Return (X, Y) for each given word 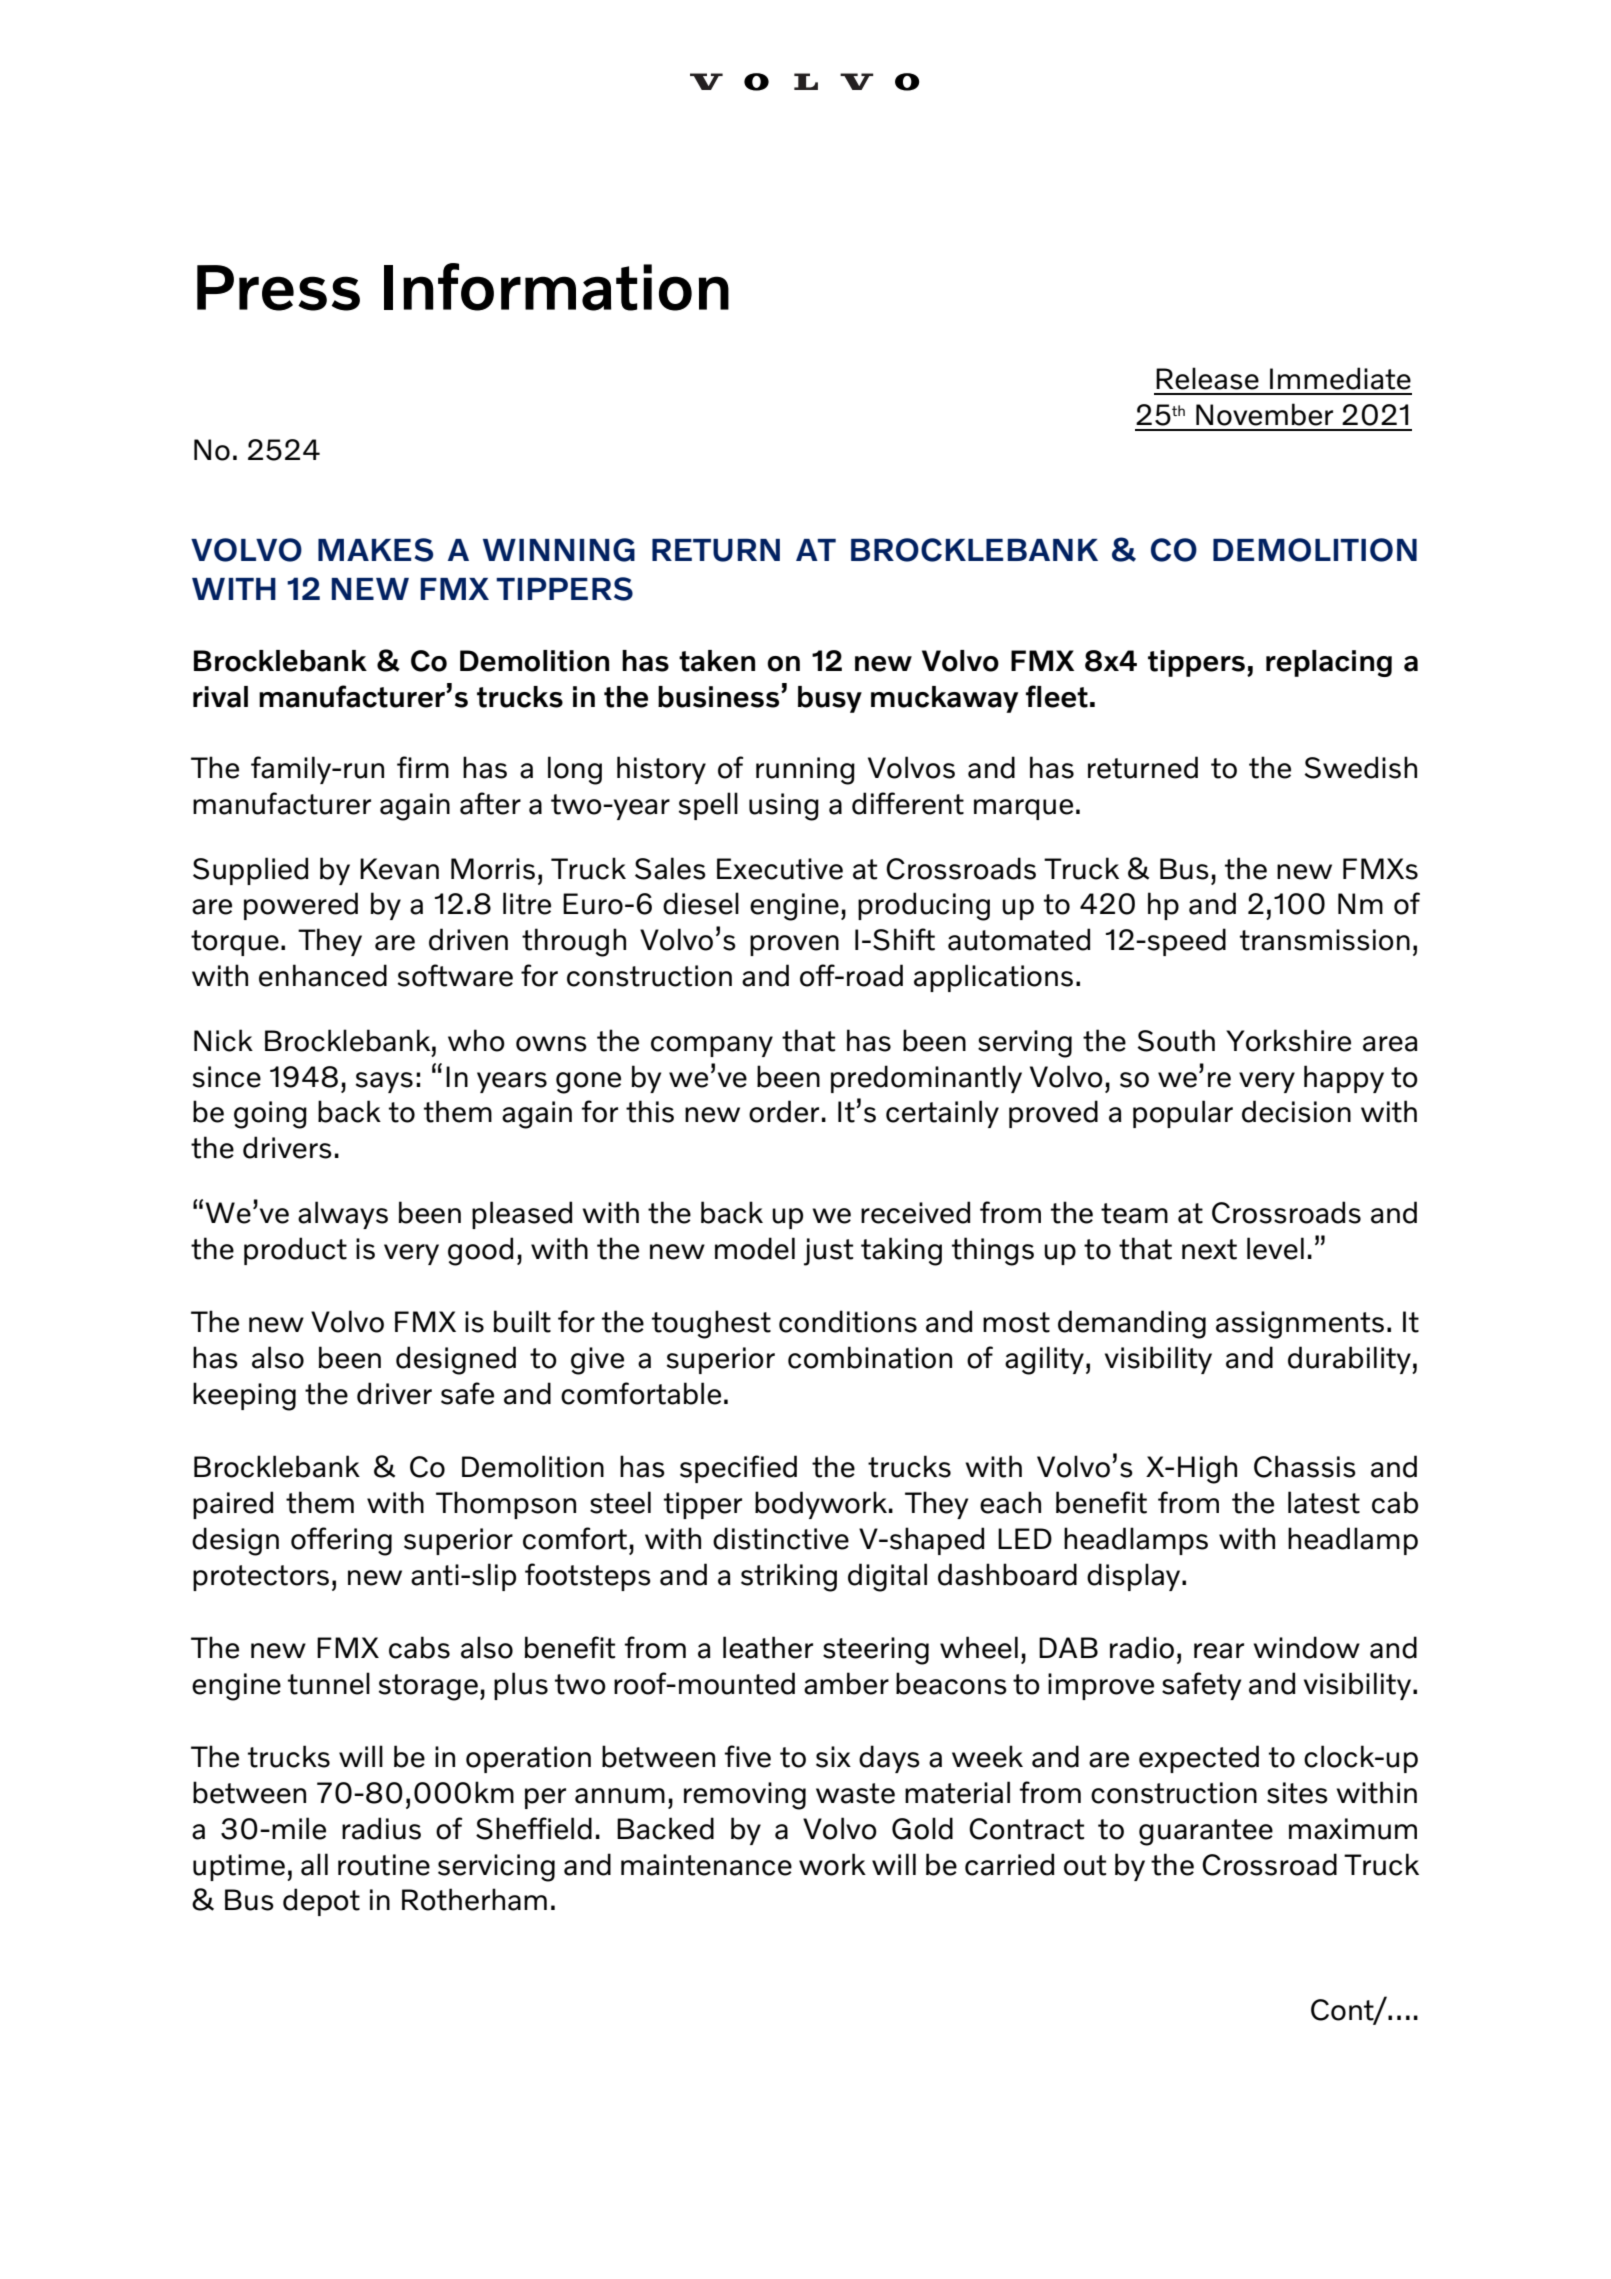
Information (556, 287)
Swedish (1360, 767)
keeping (244, 1396)
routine (384, 1865)
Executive (780, 869)
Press (278, 288)
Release (1207, 378)
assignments (1300, 1325)
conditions (848, 1321)
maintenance (706, 1865)
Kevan (399, 869)
